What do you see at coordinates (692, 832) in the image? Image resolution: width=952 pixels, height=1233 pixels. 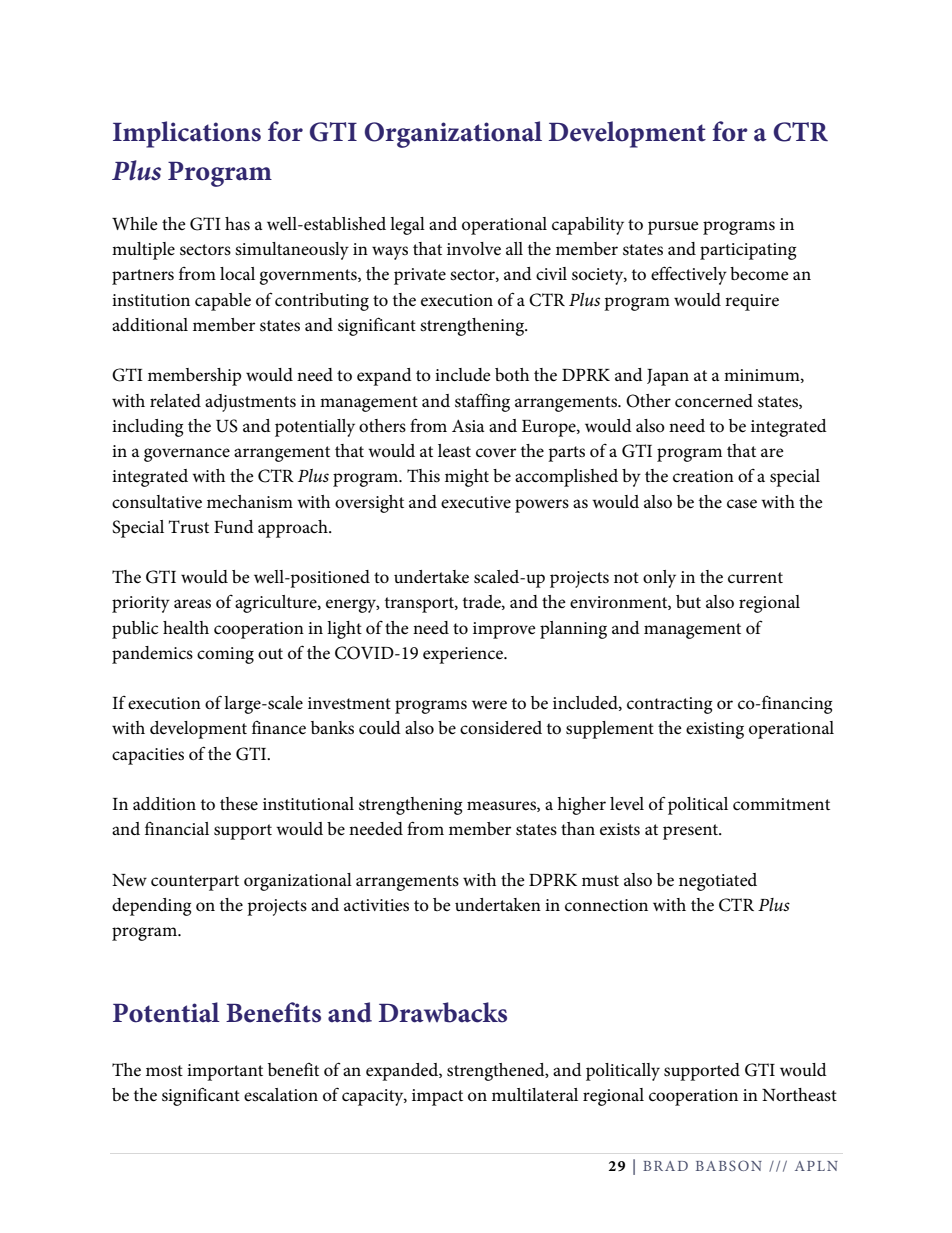 I see `present` at bounding box center [692, 832].
